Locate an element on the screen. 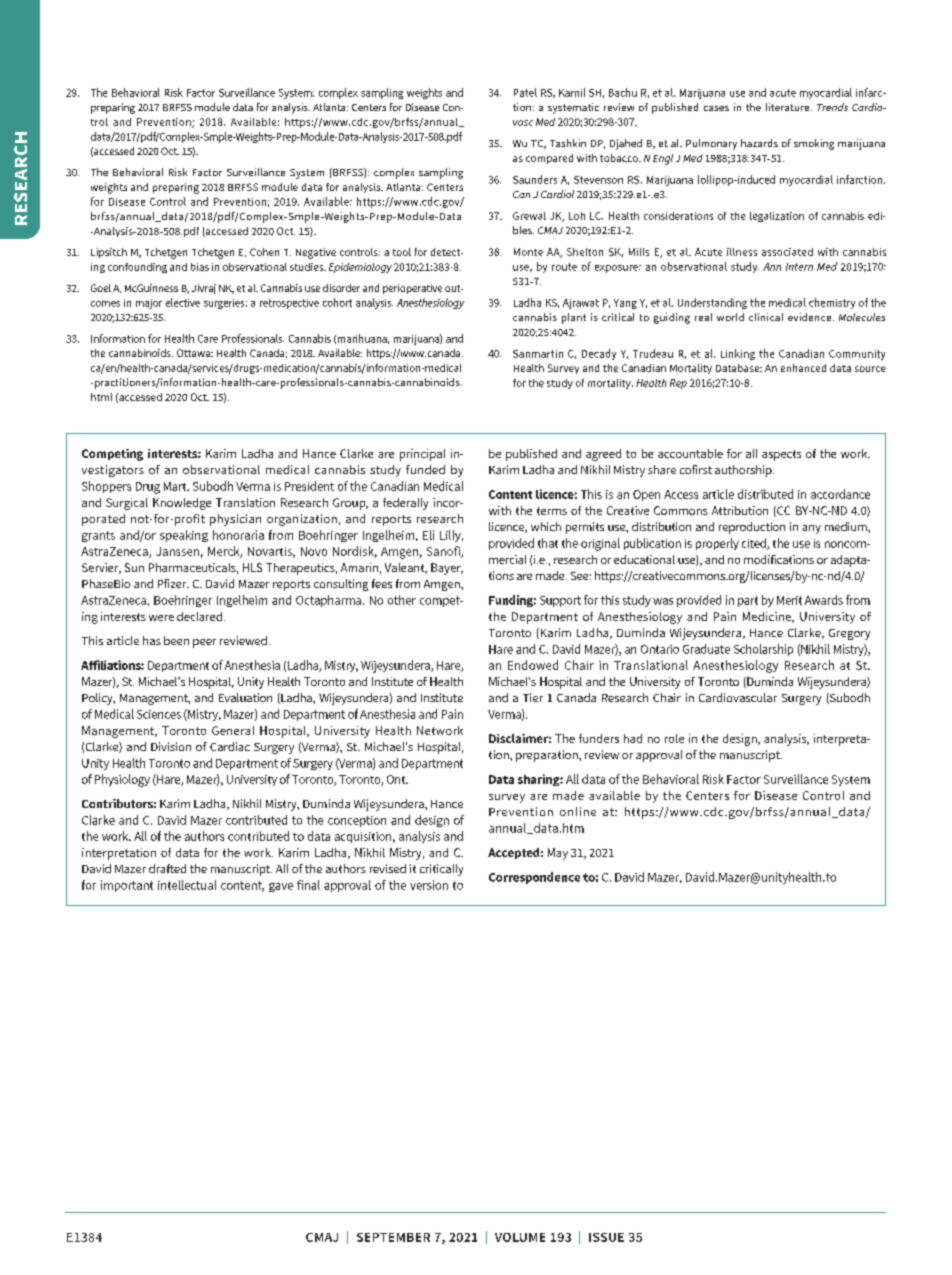 This screenshot has width=952, height=1275. ISSUE is located at coordinates (606, 1237).
